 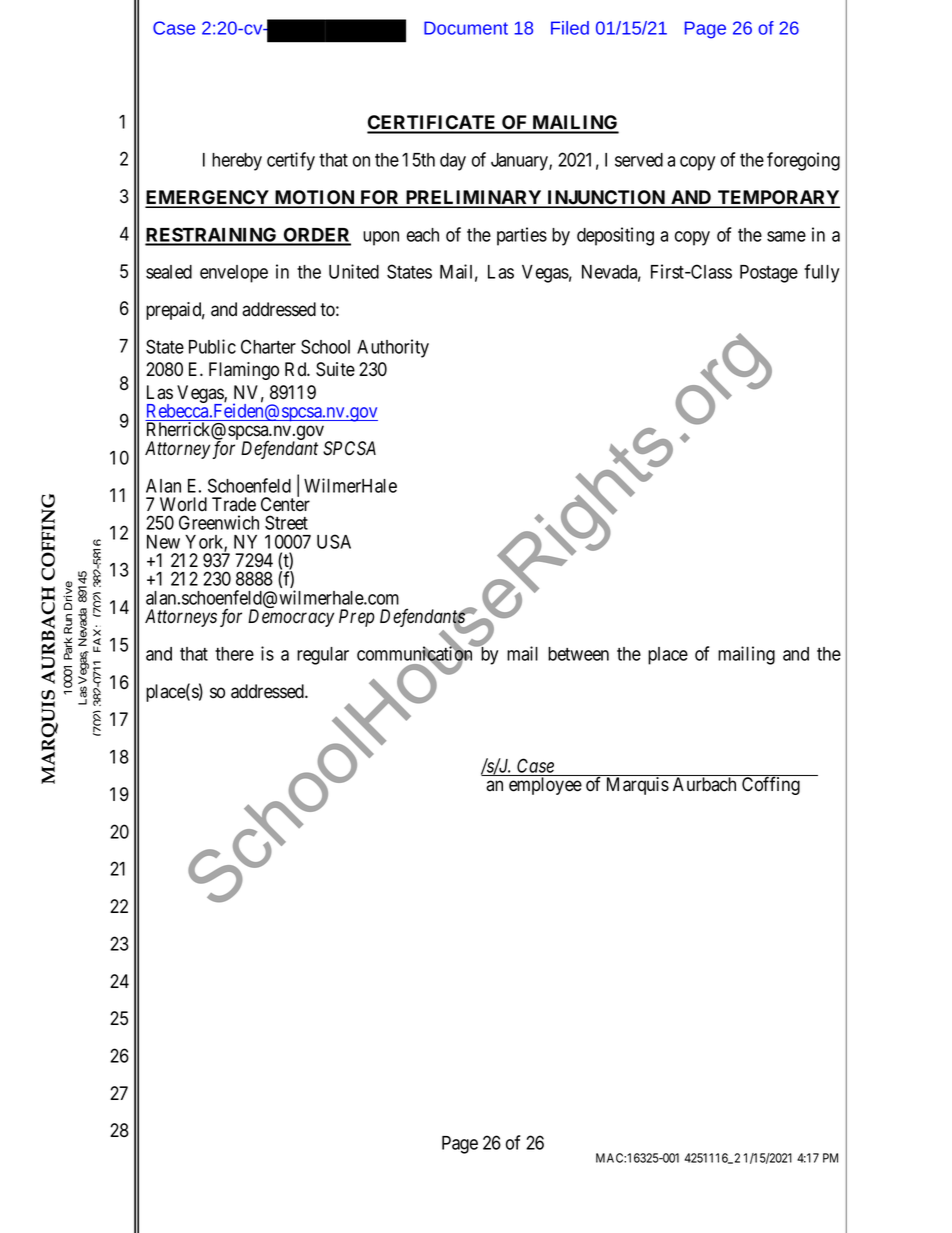 What do you see at coordinates (219, 522) in the screenshot?
I see `Greenwich` at bounding box center [219, 522].
